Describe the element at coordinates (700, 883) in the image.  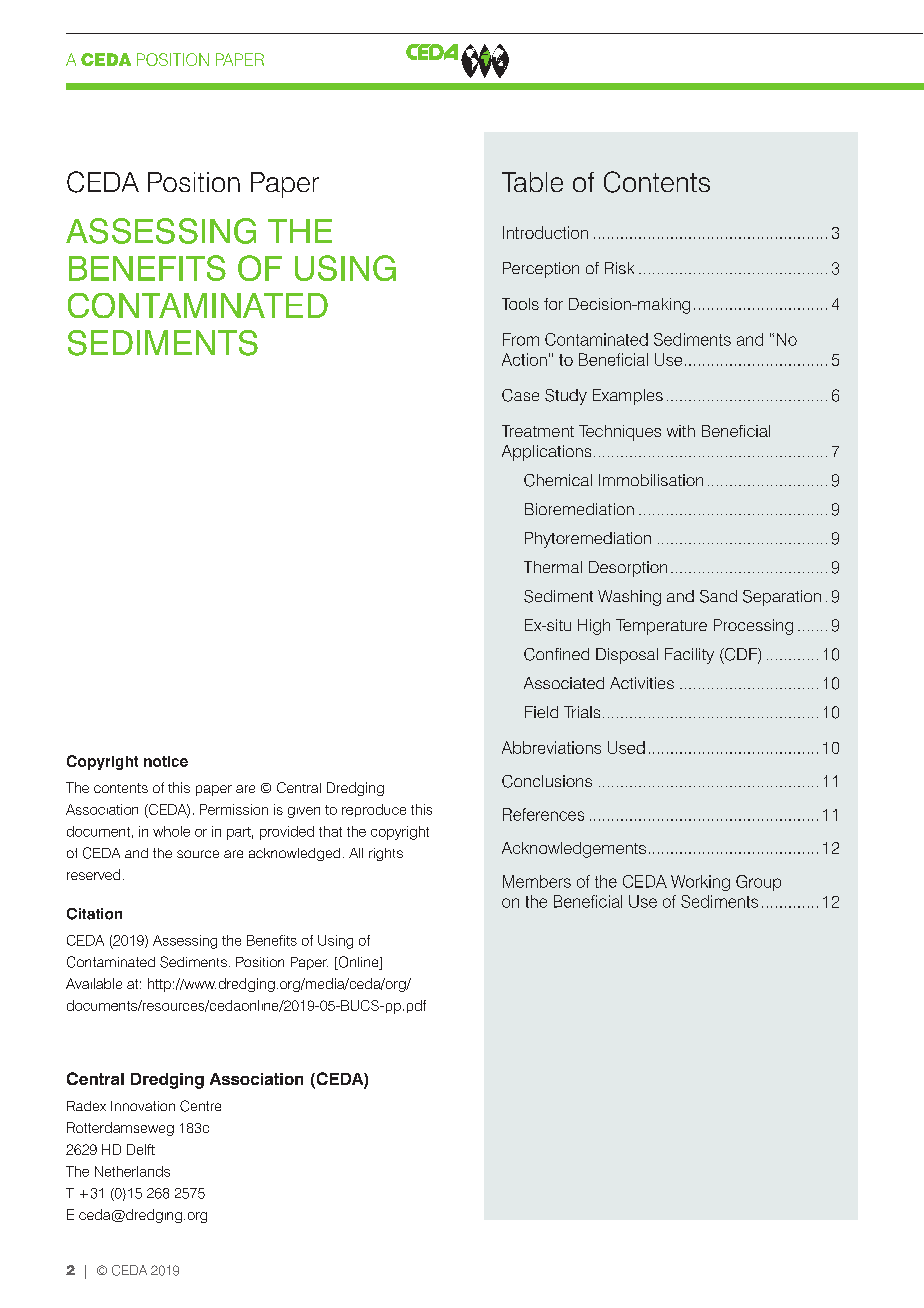
I see `Working` at that location.
